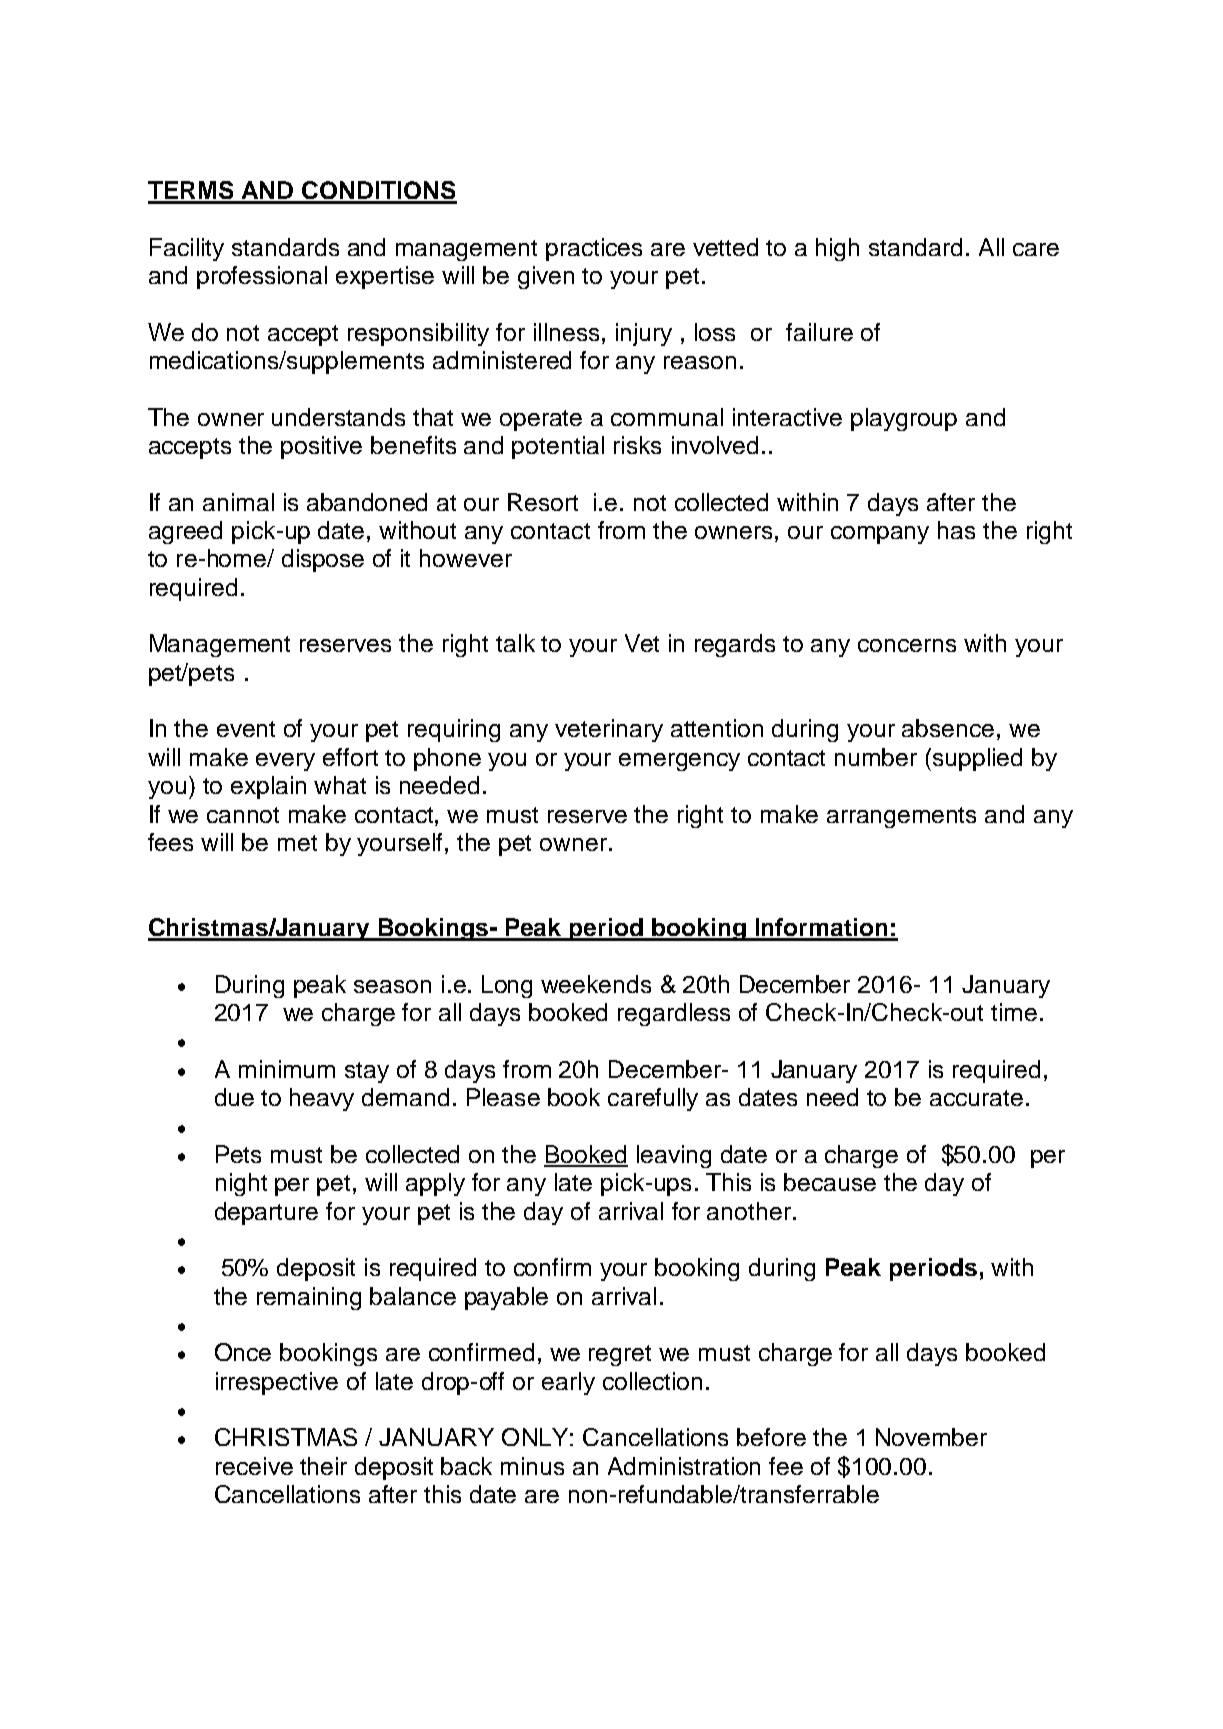  Describe the element at coordinates (254, 1466) in the page. I see `receive` at that location.
